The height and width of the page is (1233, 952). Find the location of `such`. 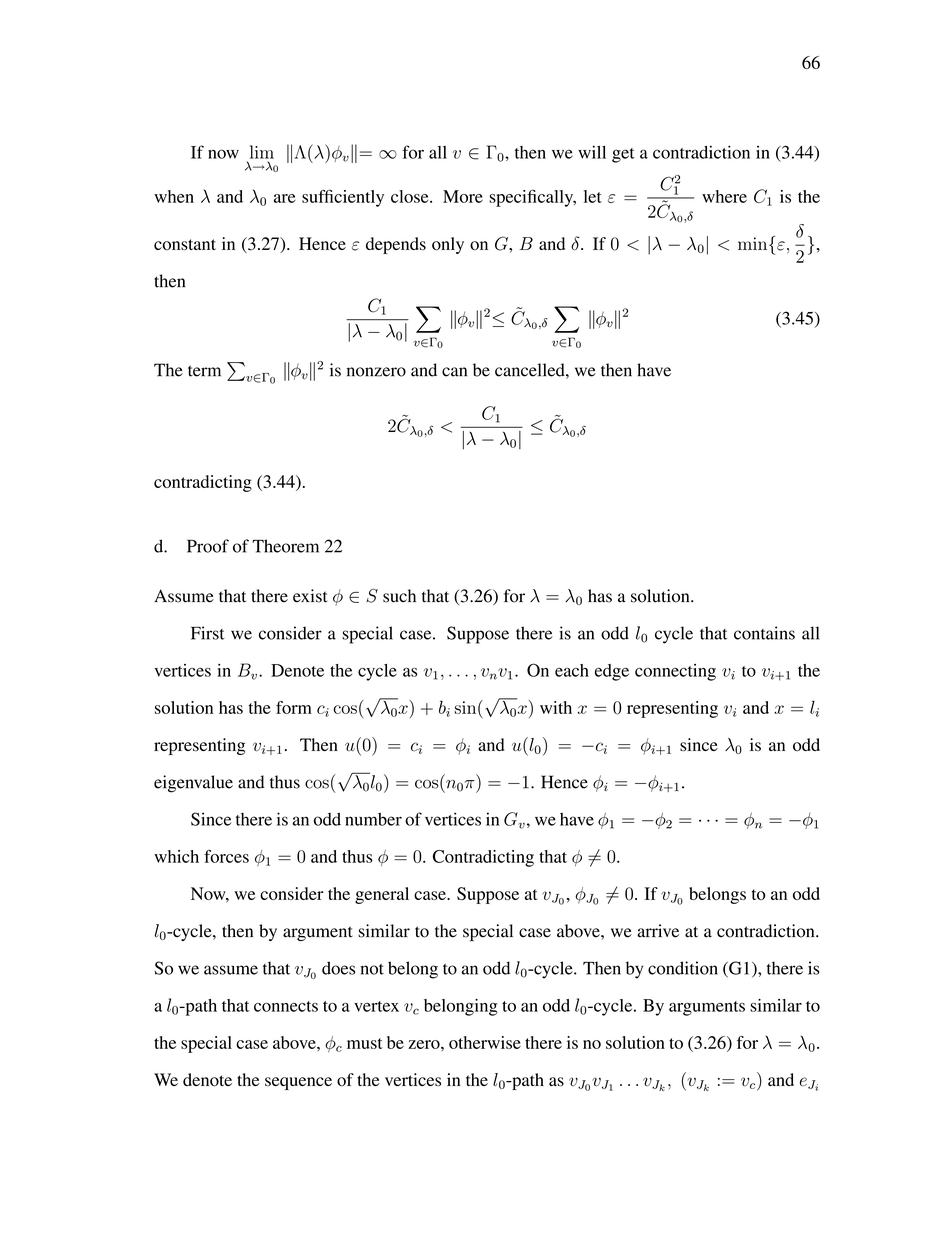

such is located at coordinates (399, 596).
